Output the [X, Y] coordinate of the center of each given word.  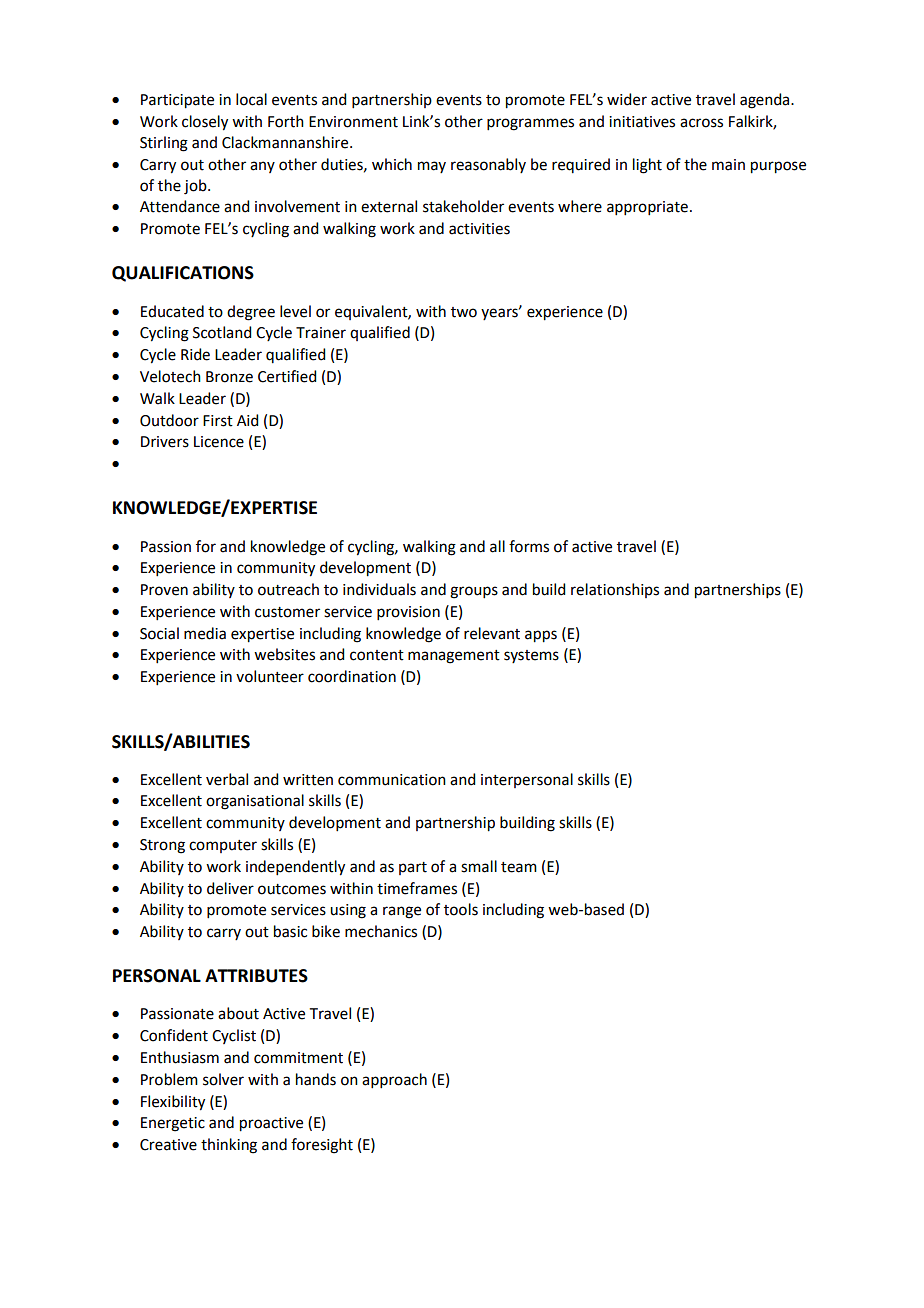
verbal [227, 779]
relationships [615, 590]
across [701, 123]
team [519, 867]
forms [529, 546]
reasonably [488, 165]
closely [205, 123]
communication [392, 780]
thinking [229, 1146]
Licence [219, 442]
